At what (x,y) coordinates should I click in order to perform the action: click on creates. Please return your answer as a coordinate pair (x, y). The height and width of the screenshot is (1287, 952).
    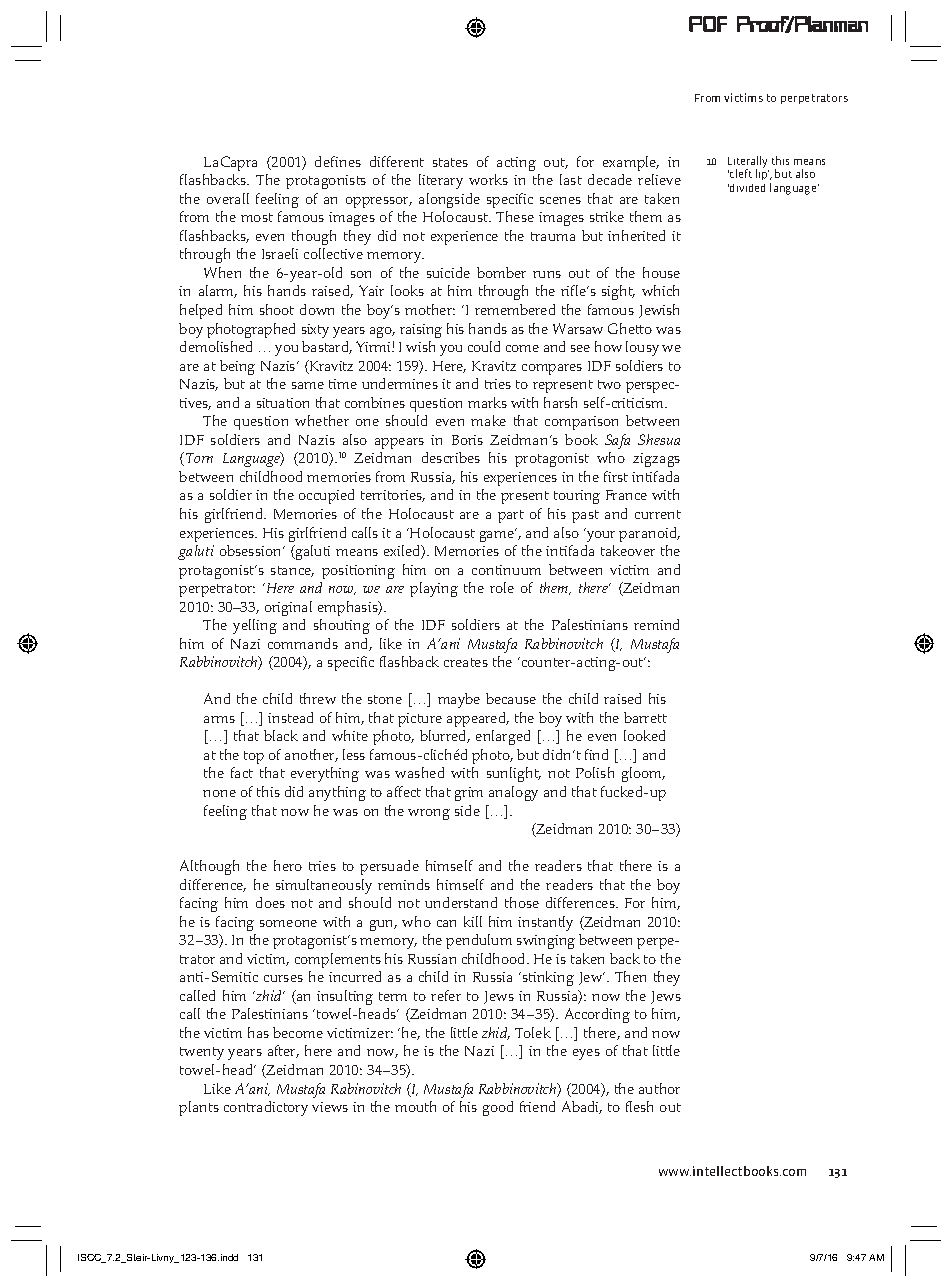
    Looking at the image, I should click on (466, 662).
